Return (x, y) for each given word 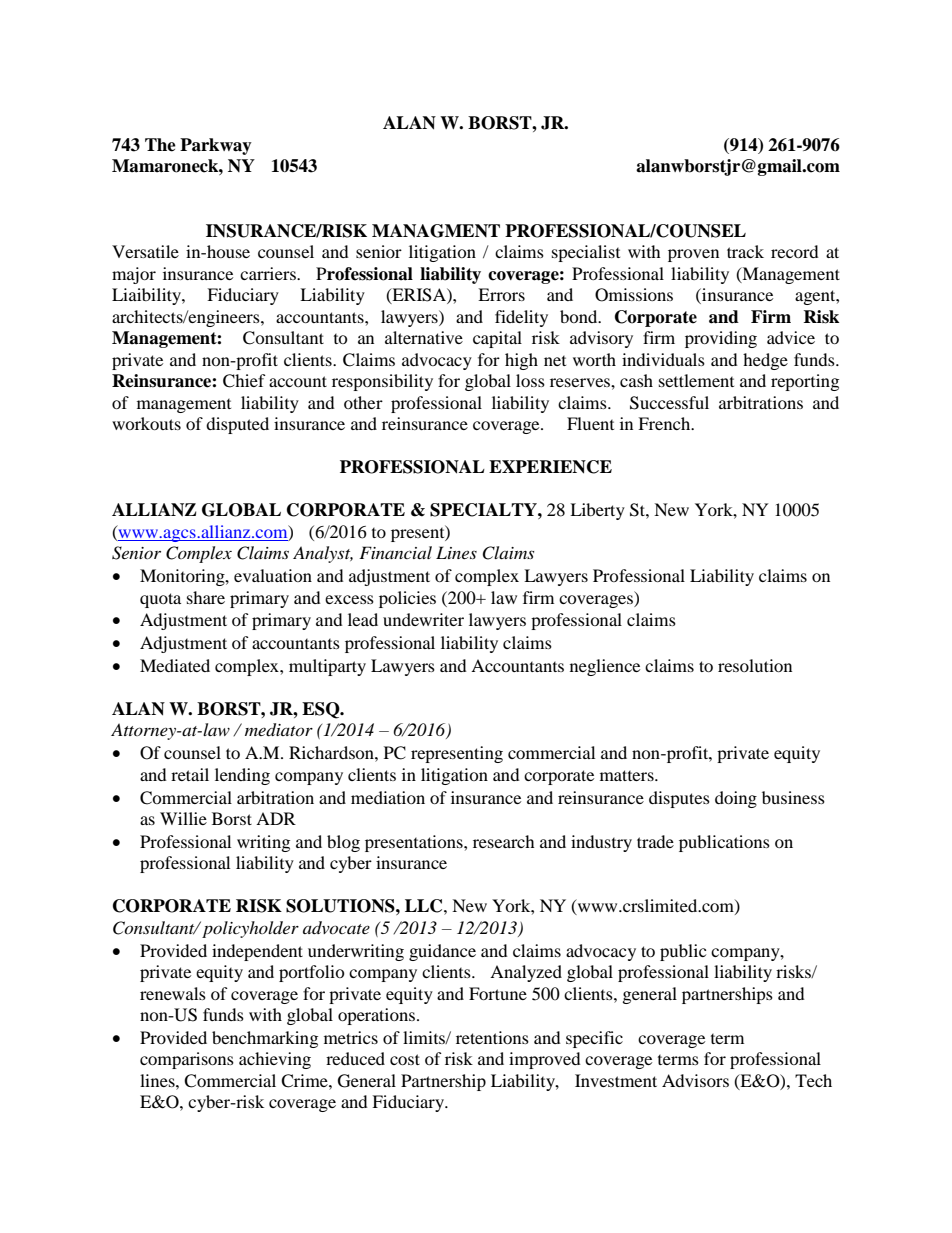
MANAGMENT (436, 231)
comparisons (187, 1060)
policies (407, 599)
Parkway (216, 146)
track (745, 251)
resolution (755, 665)
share (206, 597)
